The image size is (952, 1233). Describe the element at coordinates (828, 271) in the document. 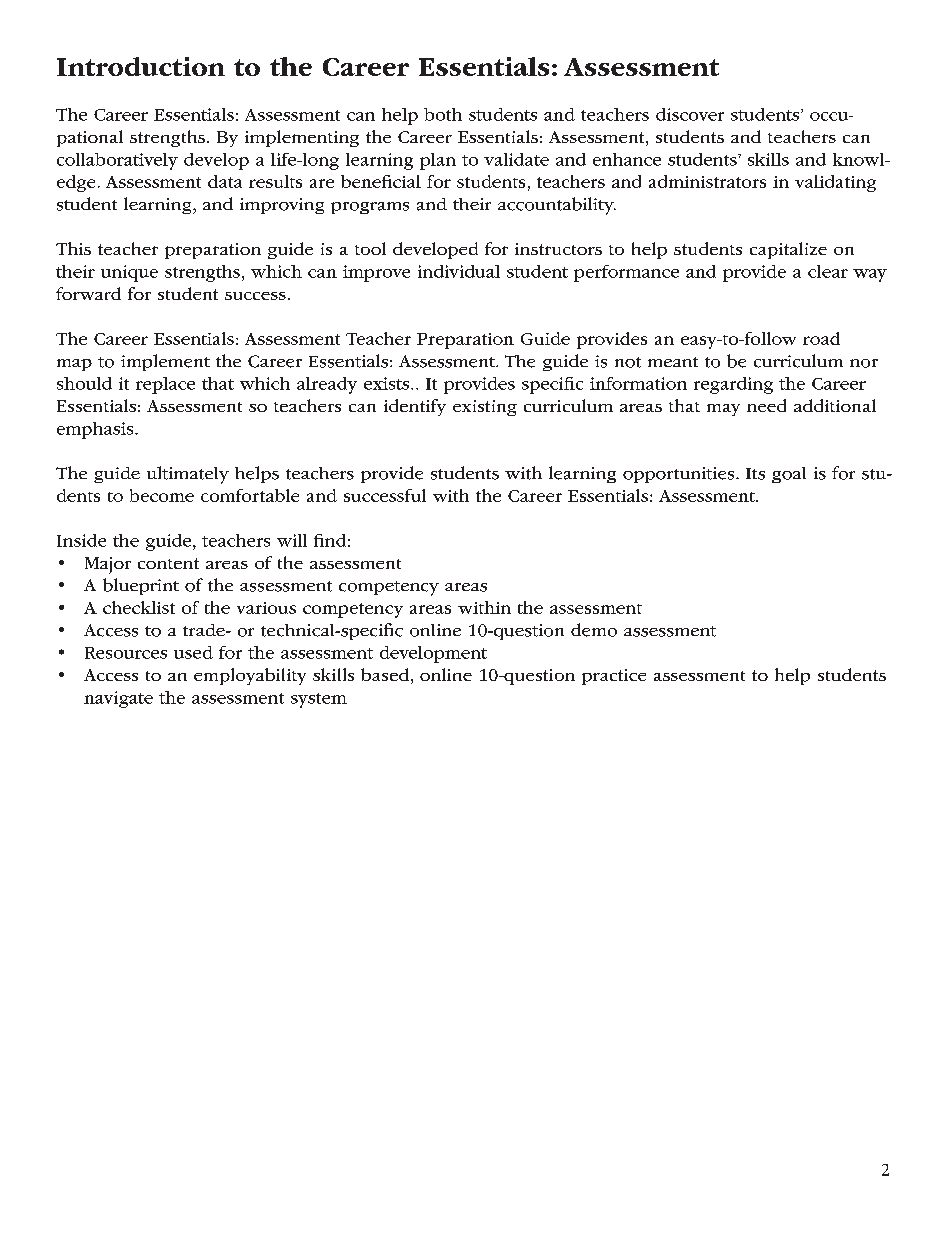

I see `clear` at that location.
